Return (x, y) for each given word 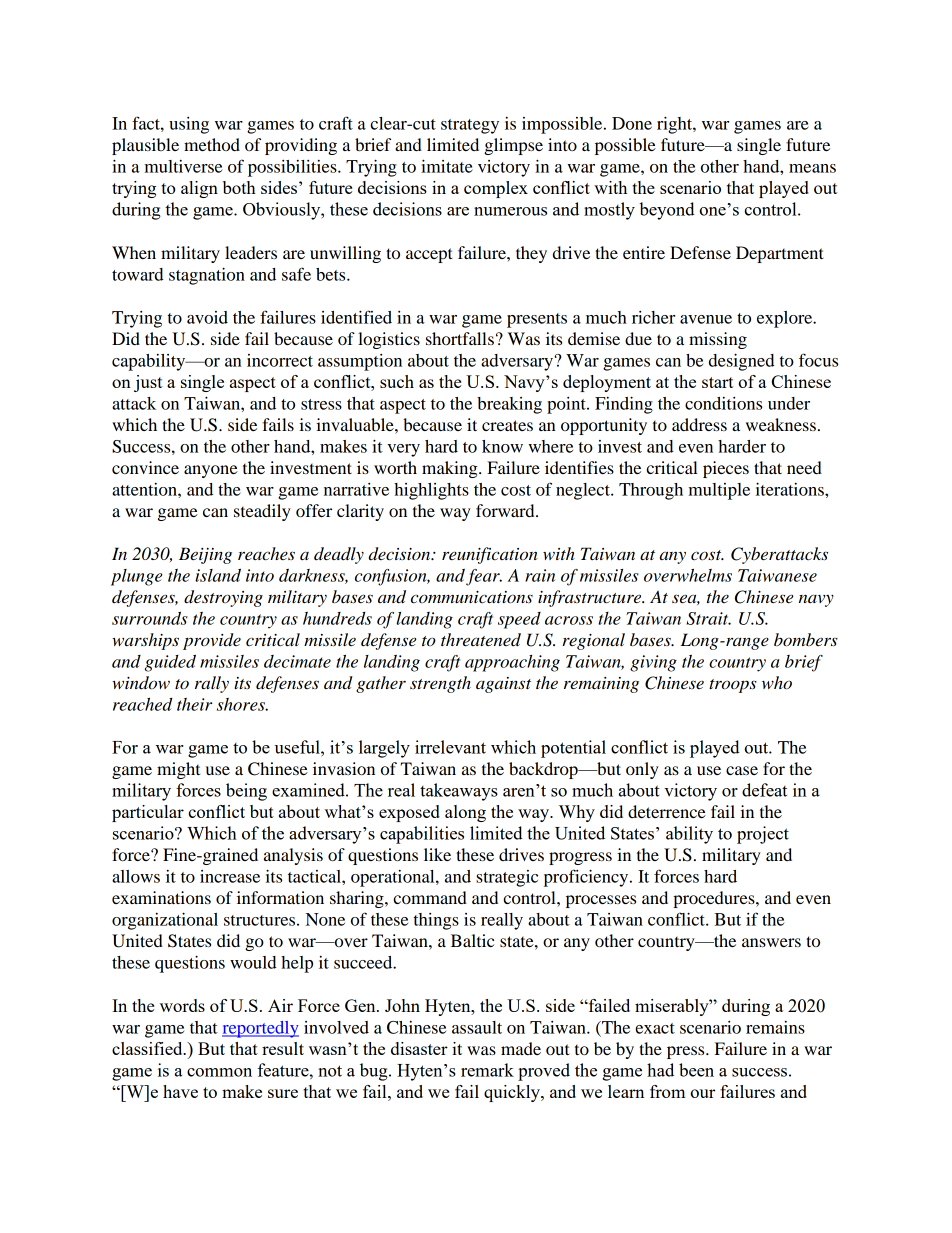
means (812, 168)
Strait (708, 618)
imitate (447, 166)
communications (472, 597)
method (212, 144)
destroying (223, 598)
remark (487, 1070)
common (219, 1072)
